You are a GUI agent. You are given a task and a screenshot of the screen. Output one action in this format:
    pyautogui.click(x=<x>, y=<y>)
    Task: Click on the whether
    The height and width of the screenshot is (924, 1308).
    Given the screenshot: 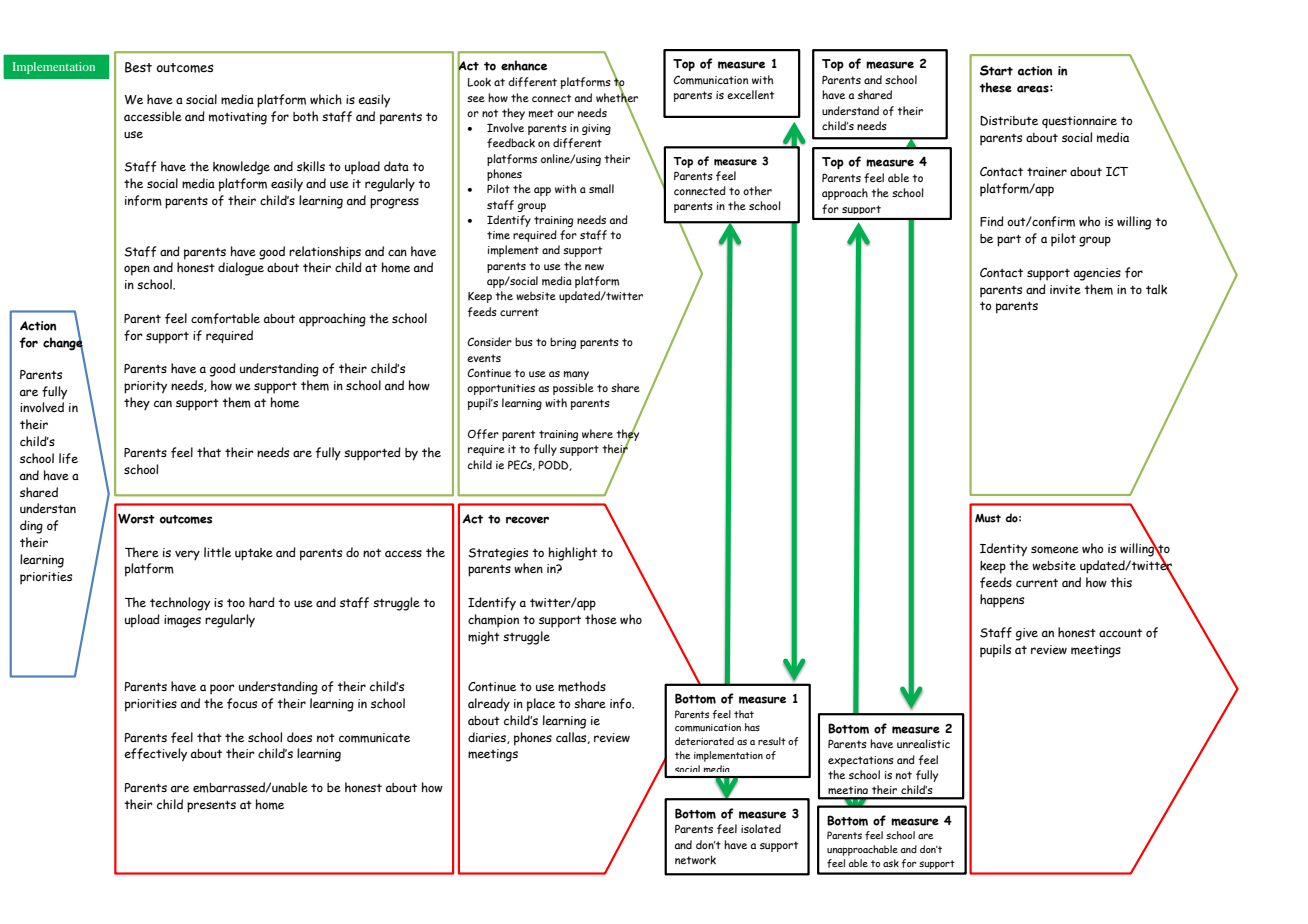 What is the action you would take?
    pyautogui.click(x=617, y=97)
